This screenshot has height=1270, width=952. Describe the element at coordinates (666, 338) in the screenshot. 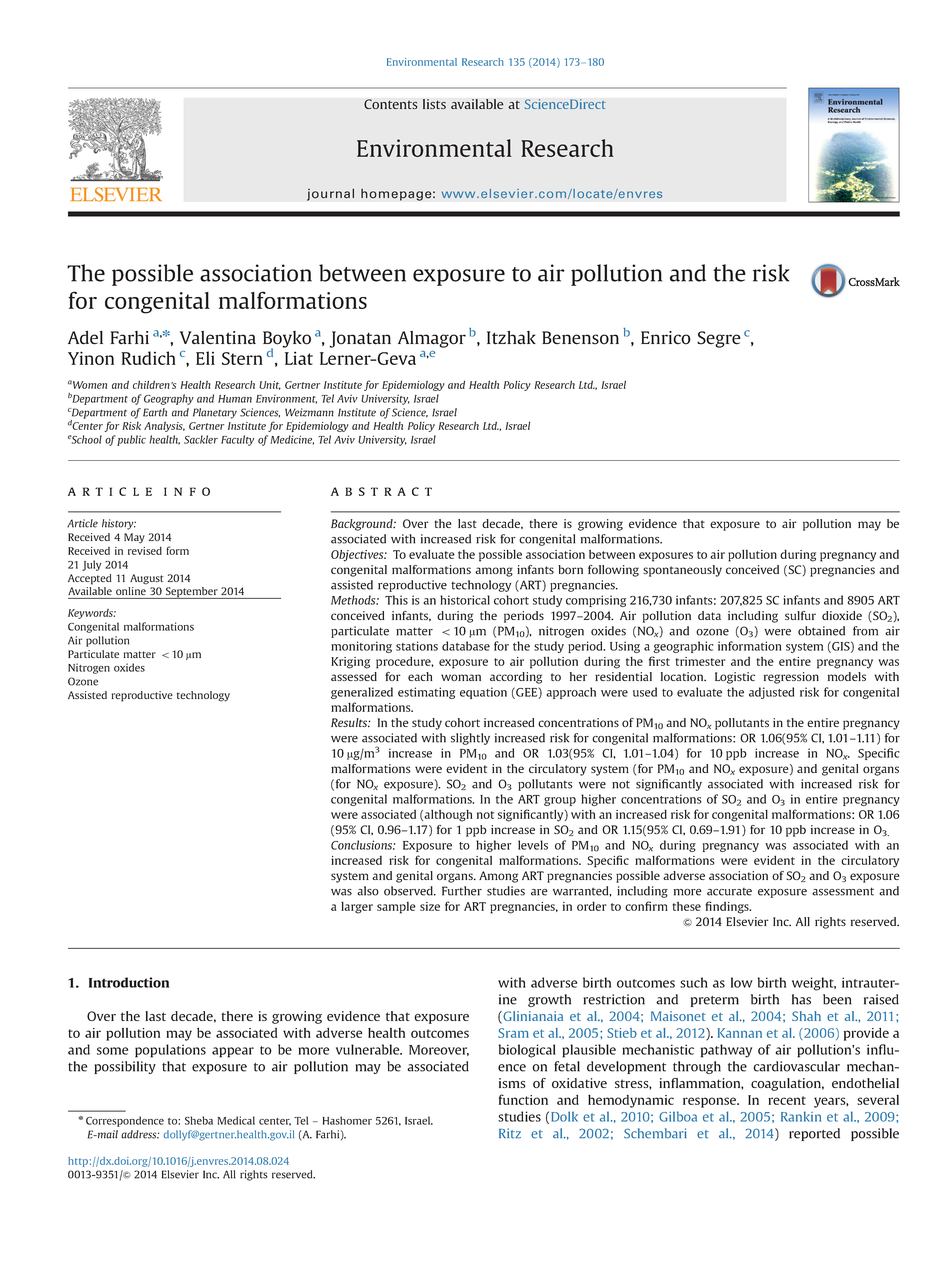

I see `Enrico` at that location.
